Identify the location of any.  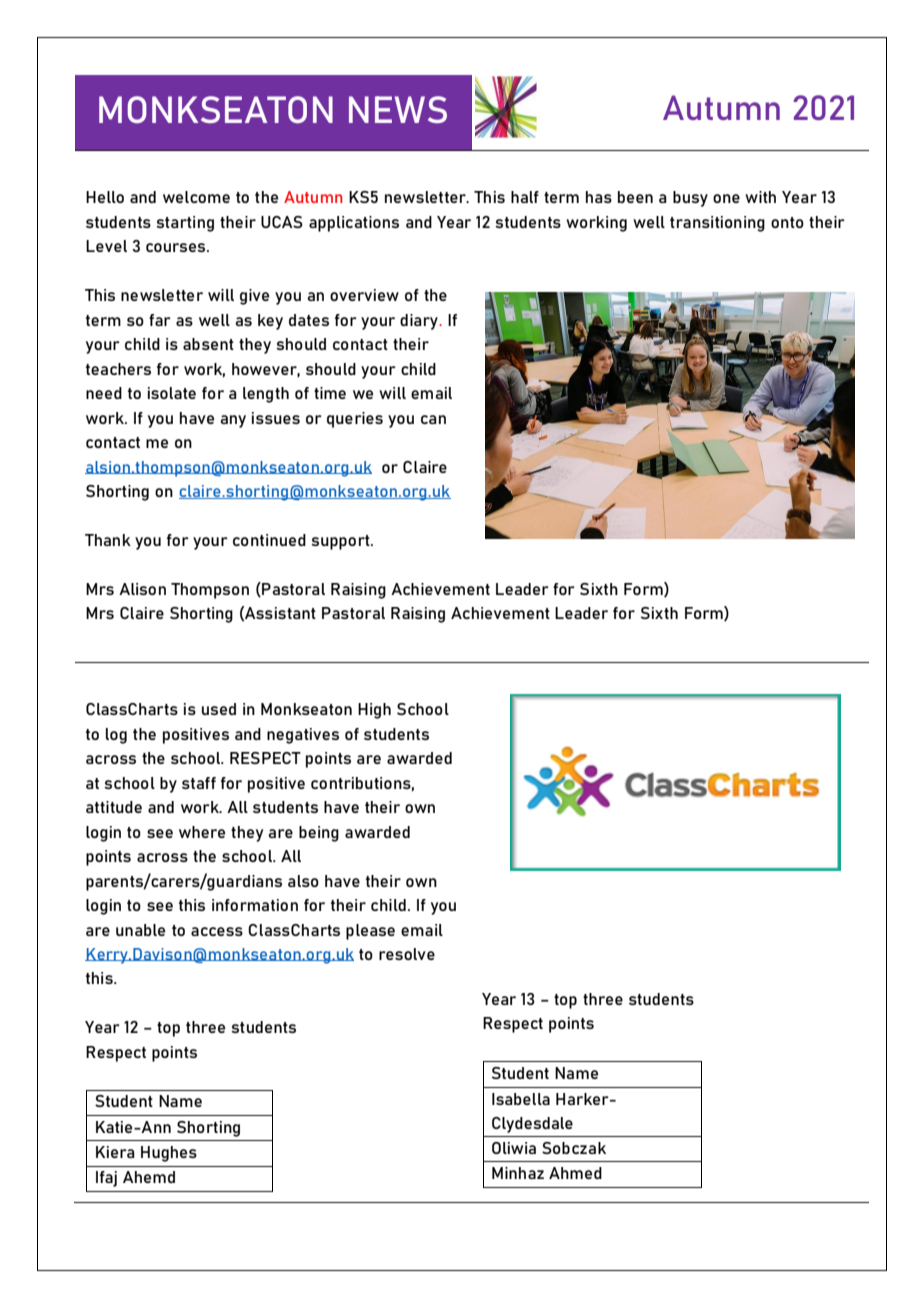
(233, 421).
